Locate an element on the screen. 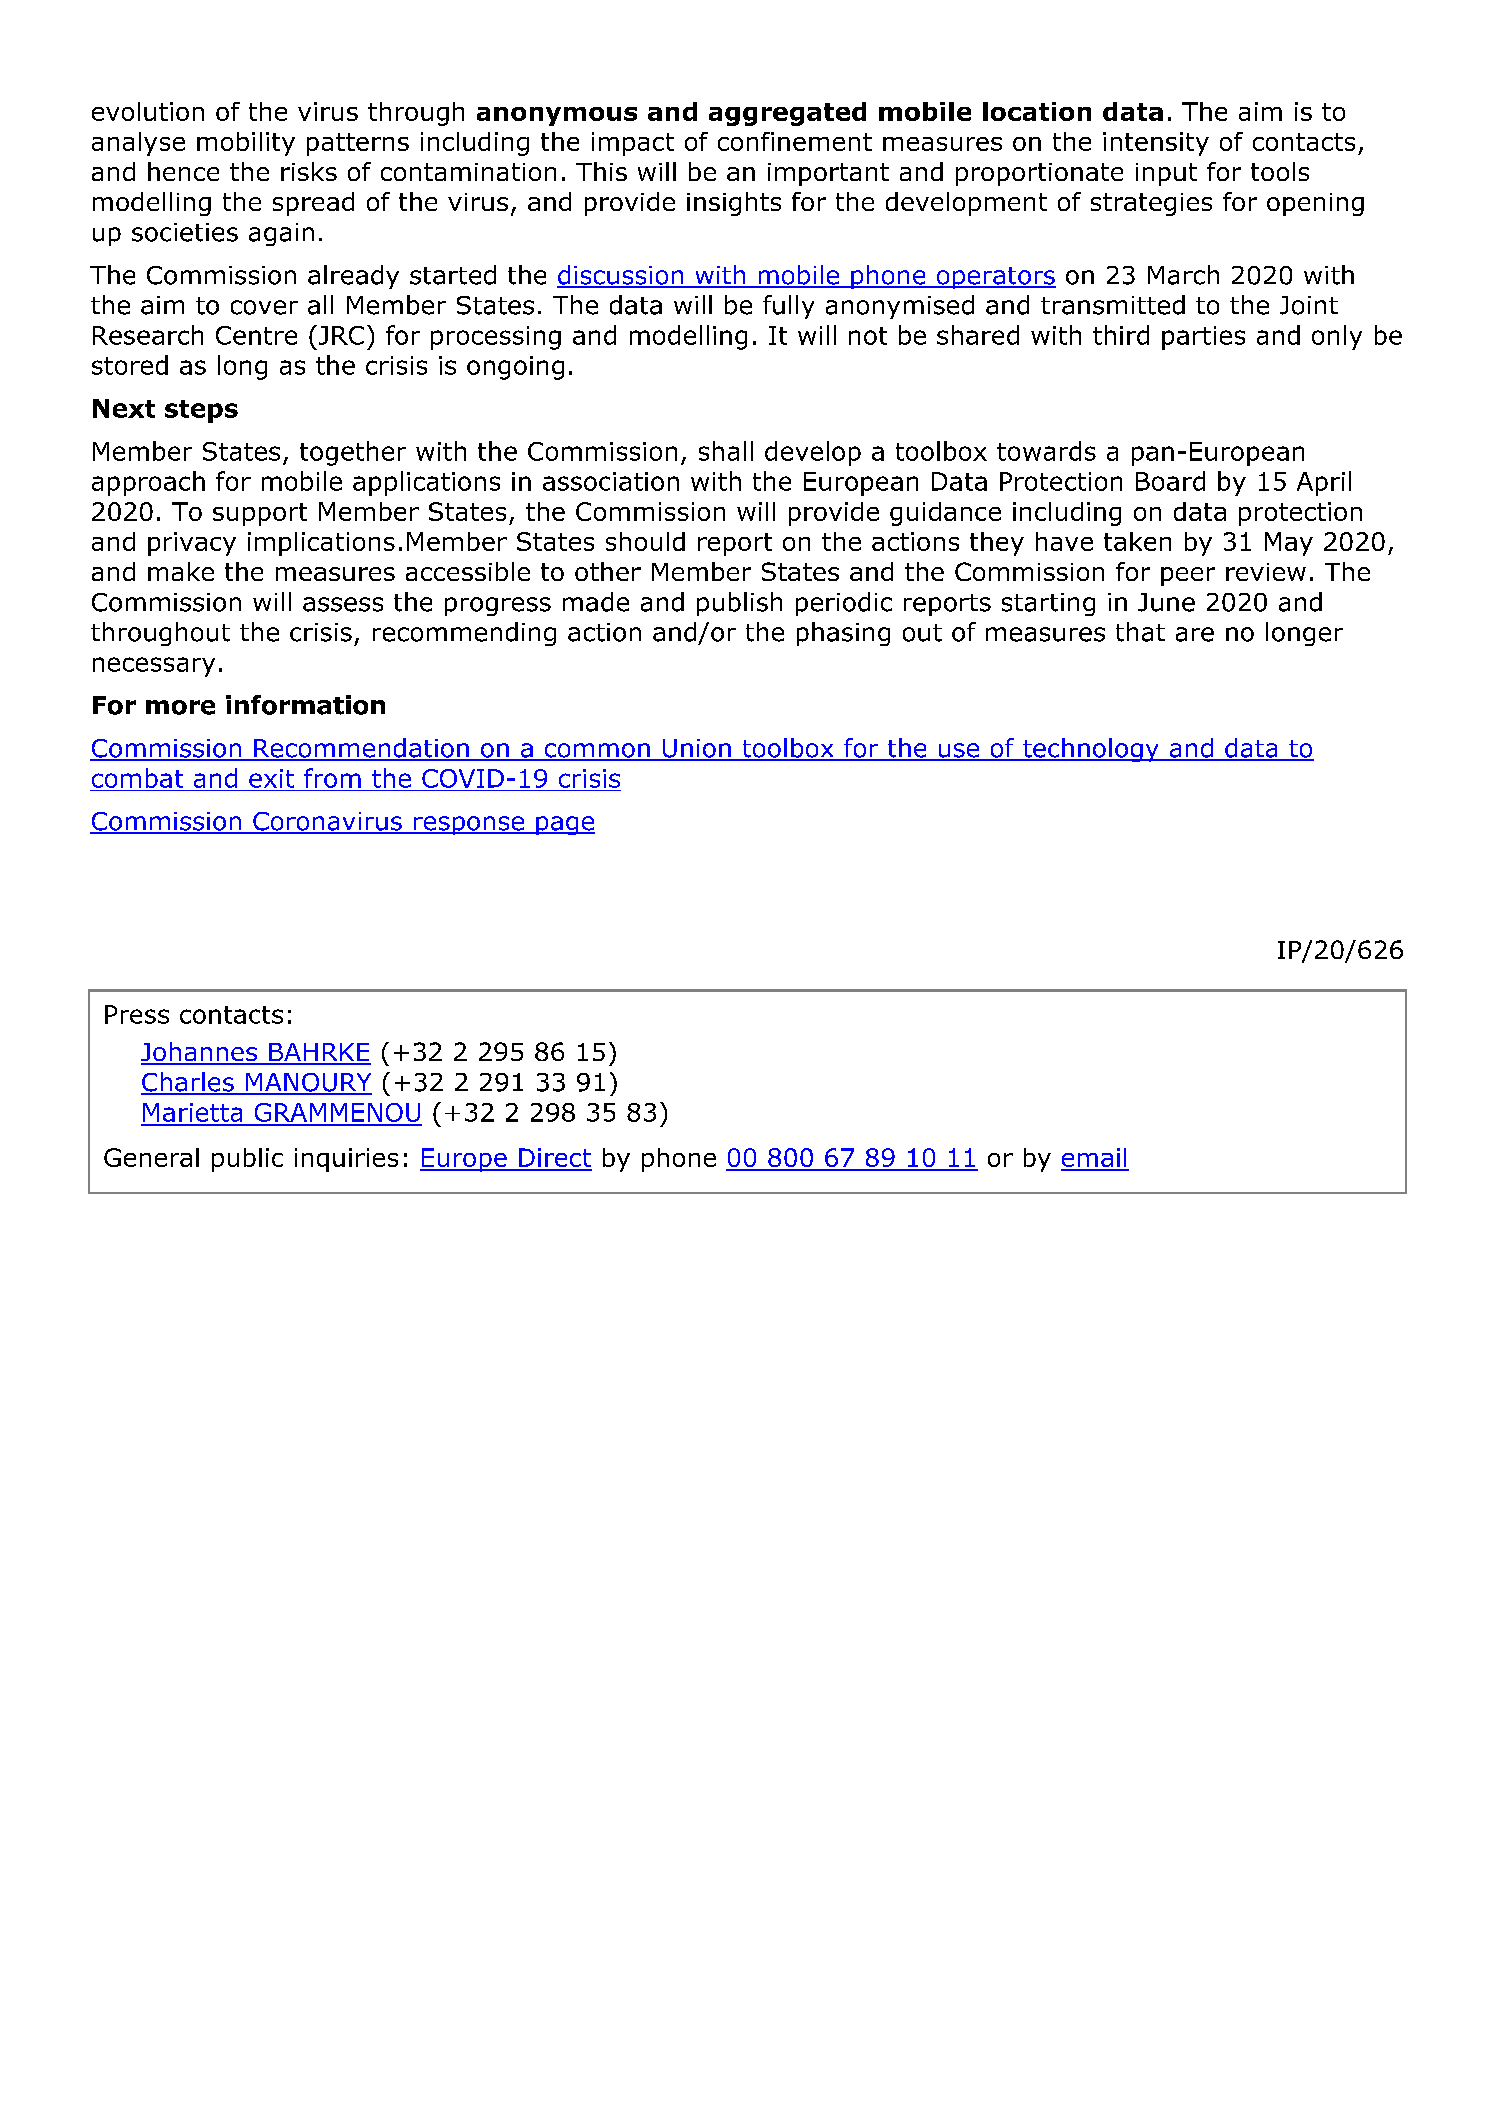 The width and height of the screenshot is (1495, 2116). assess is located at coordinates (343, 604).
